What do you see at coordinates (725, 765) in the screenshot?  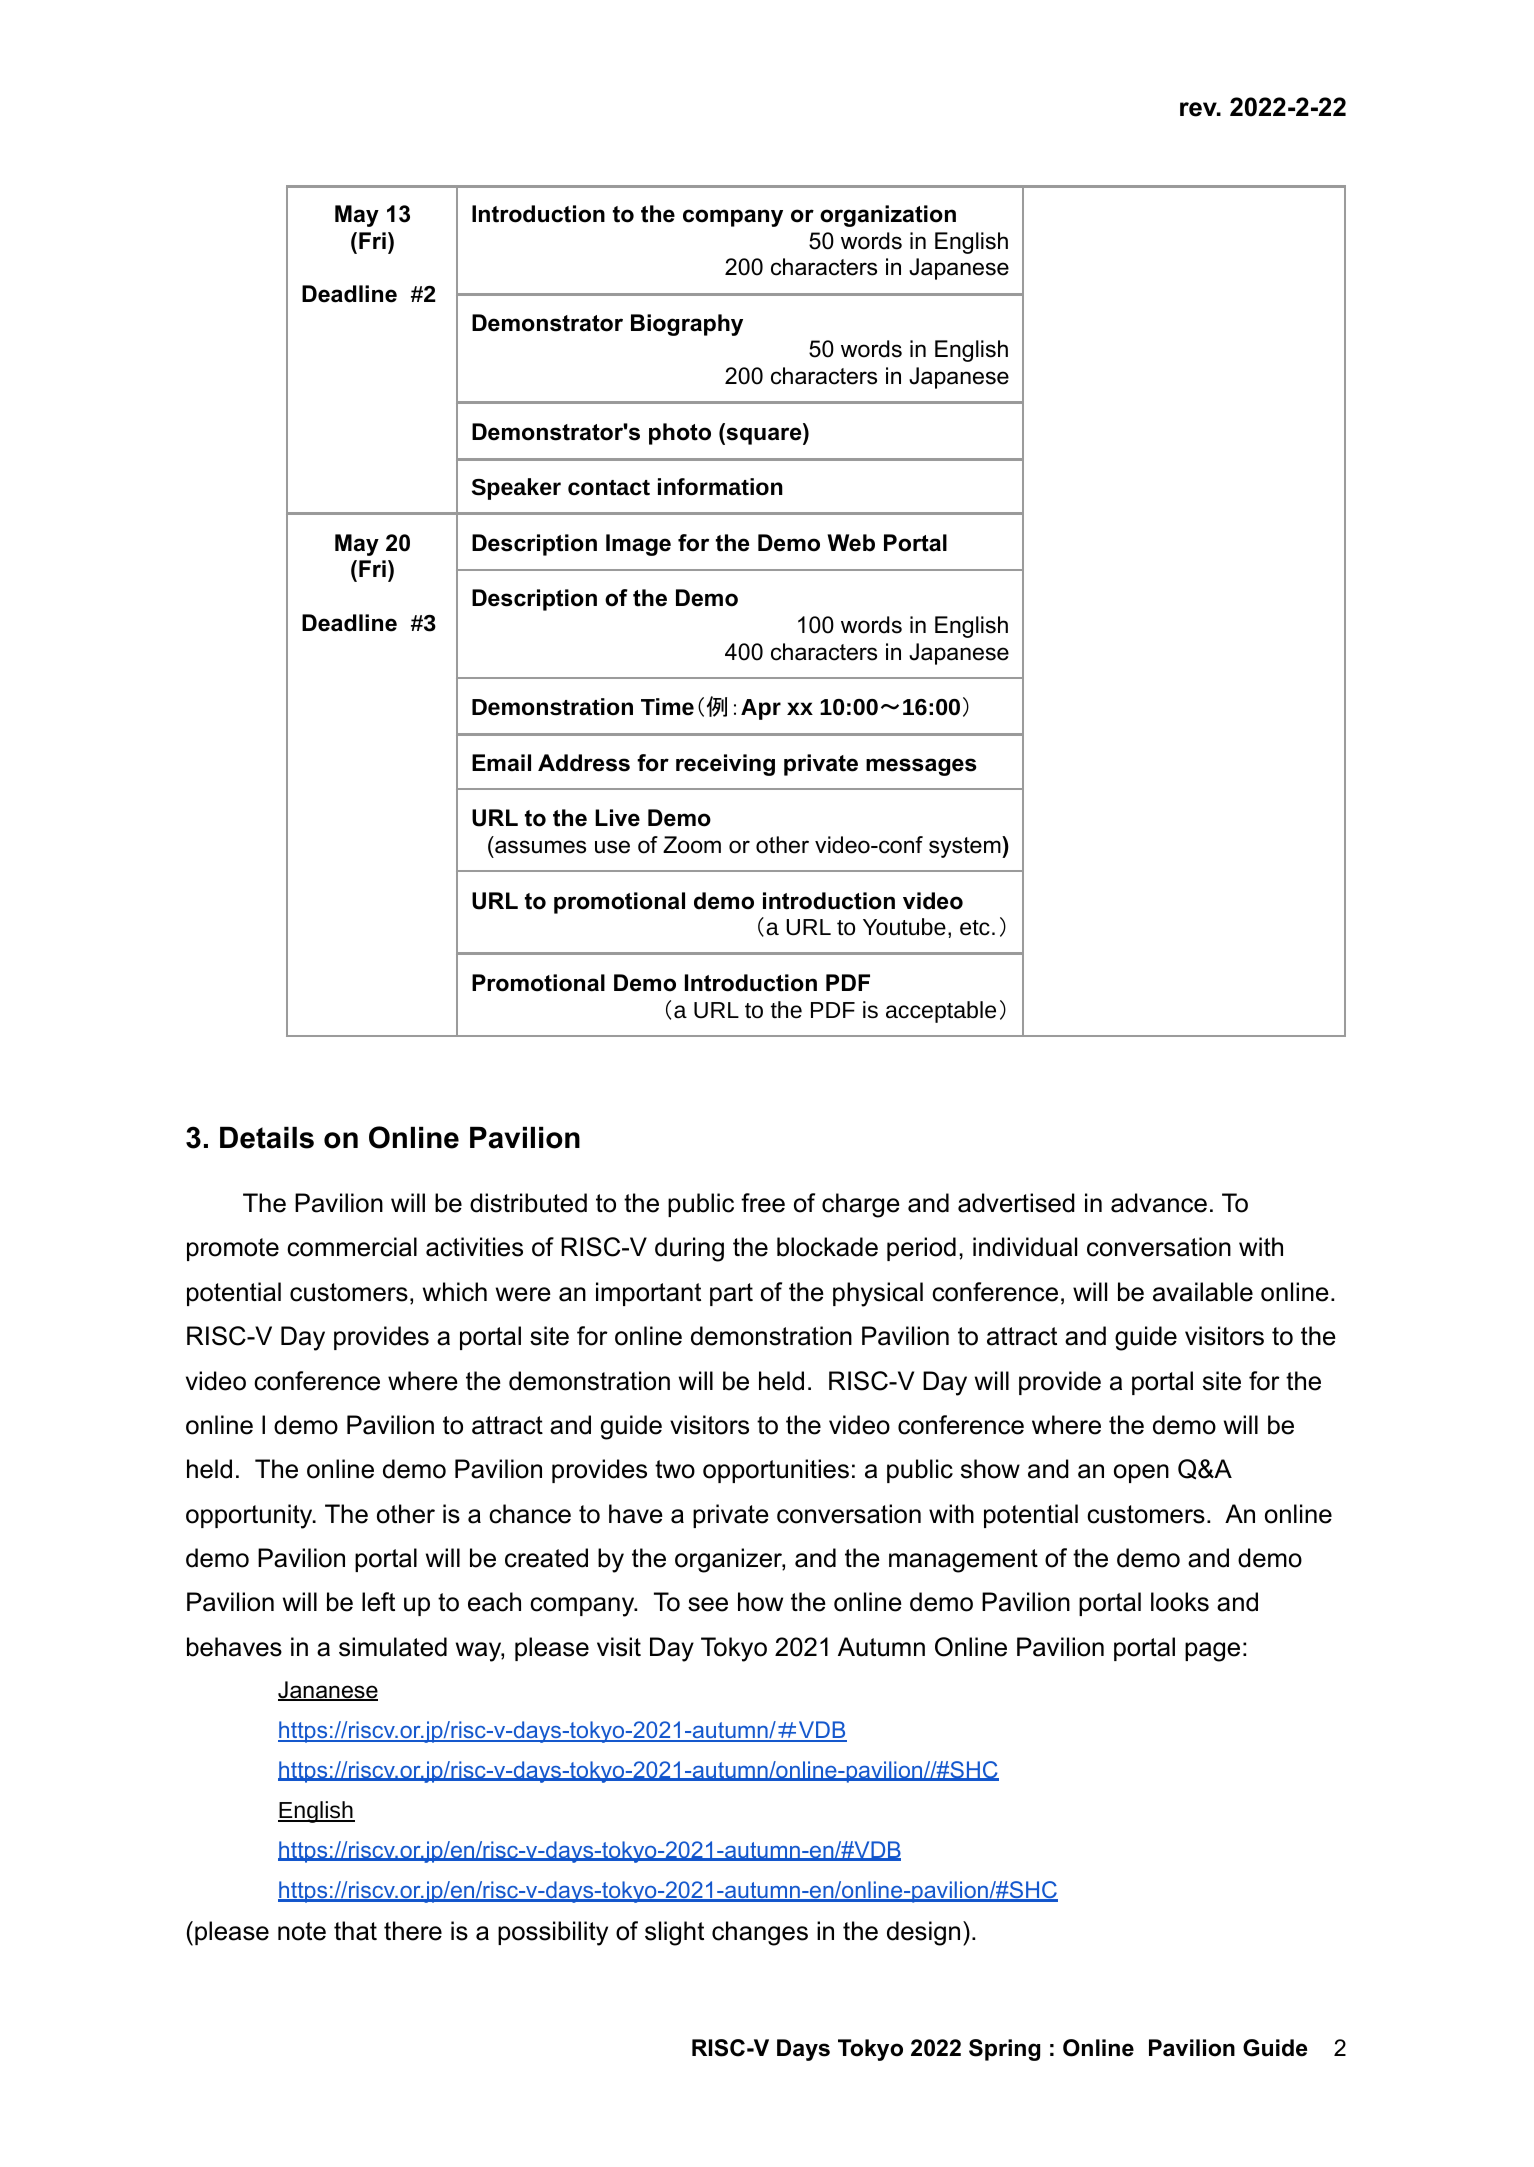 I see `receiving` at bounding box center [725, 765].
